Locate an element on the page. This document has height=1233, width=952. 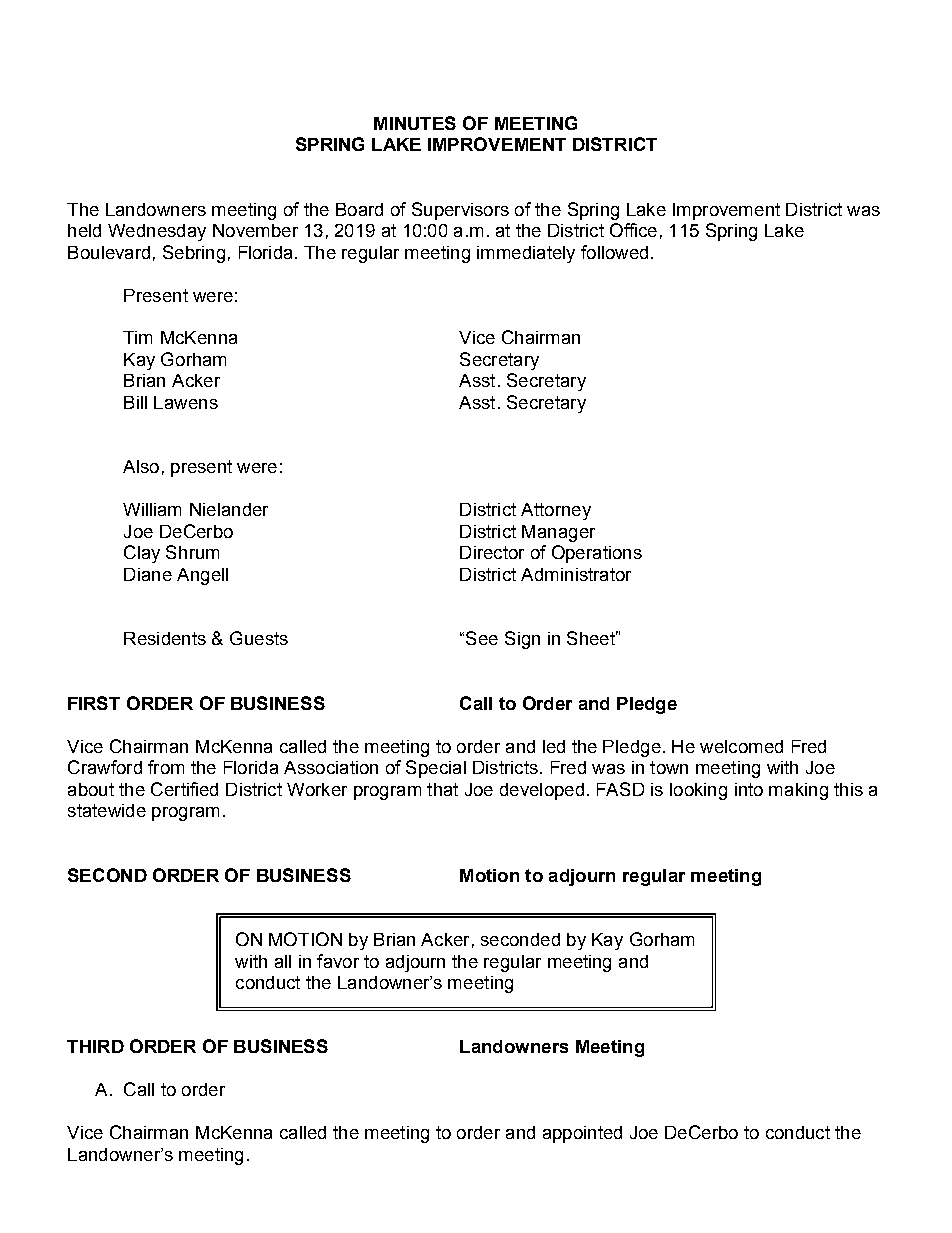
MINUTES is located at coordinates (415, 123).
